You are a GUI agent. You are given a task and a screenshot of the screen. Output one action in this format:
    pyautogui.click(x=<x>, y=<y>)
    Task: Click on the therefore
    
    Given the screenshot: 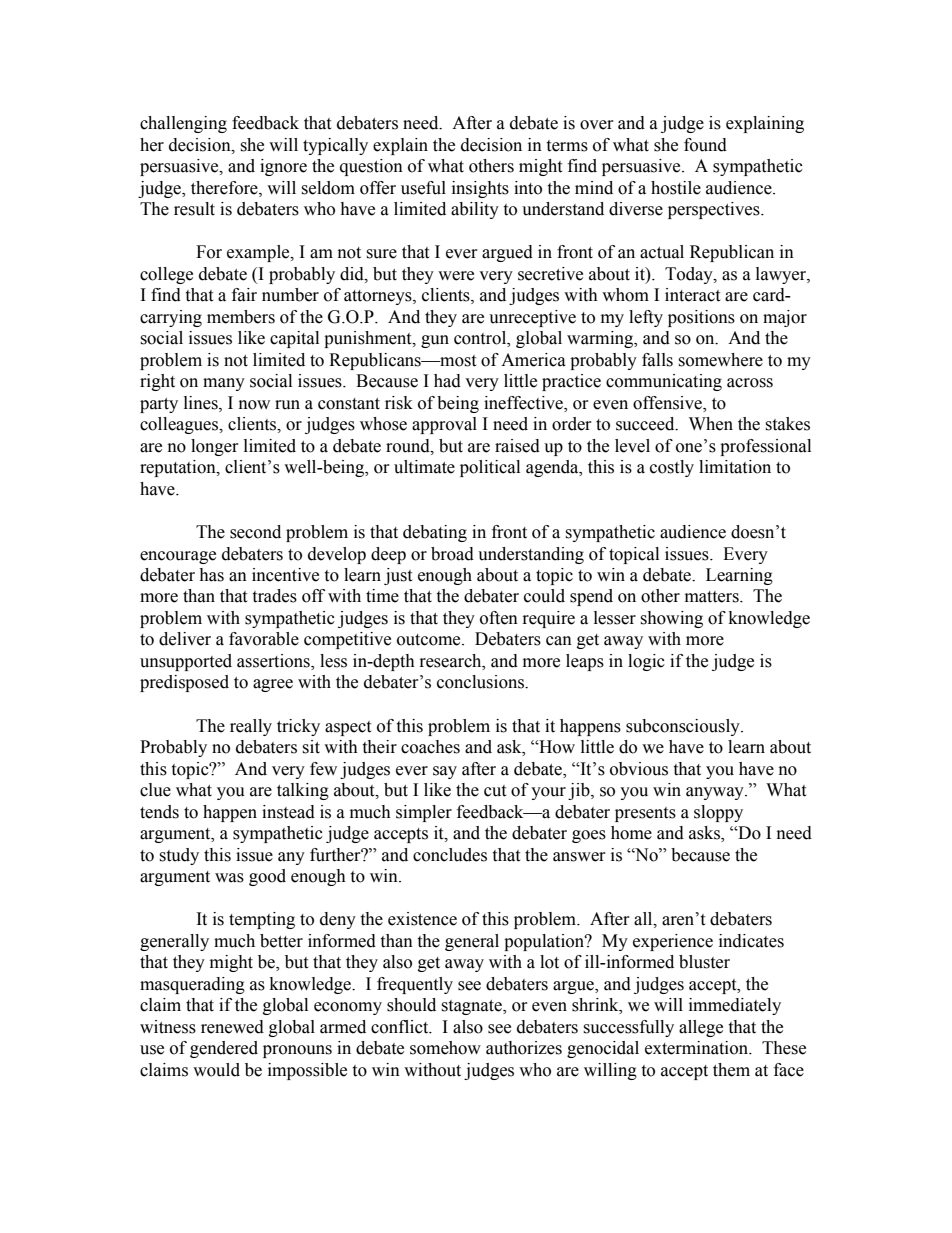 What is the action you would take?
    pyautogui.click(x=225, y=188)
